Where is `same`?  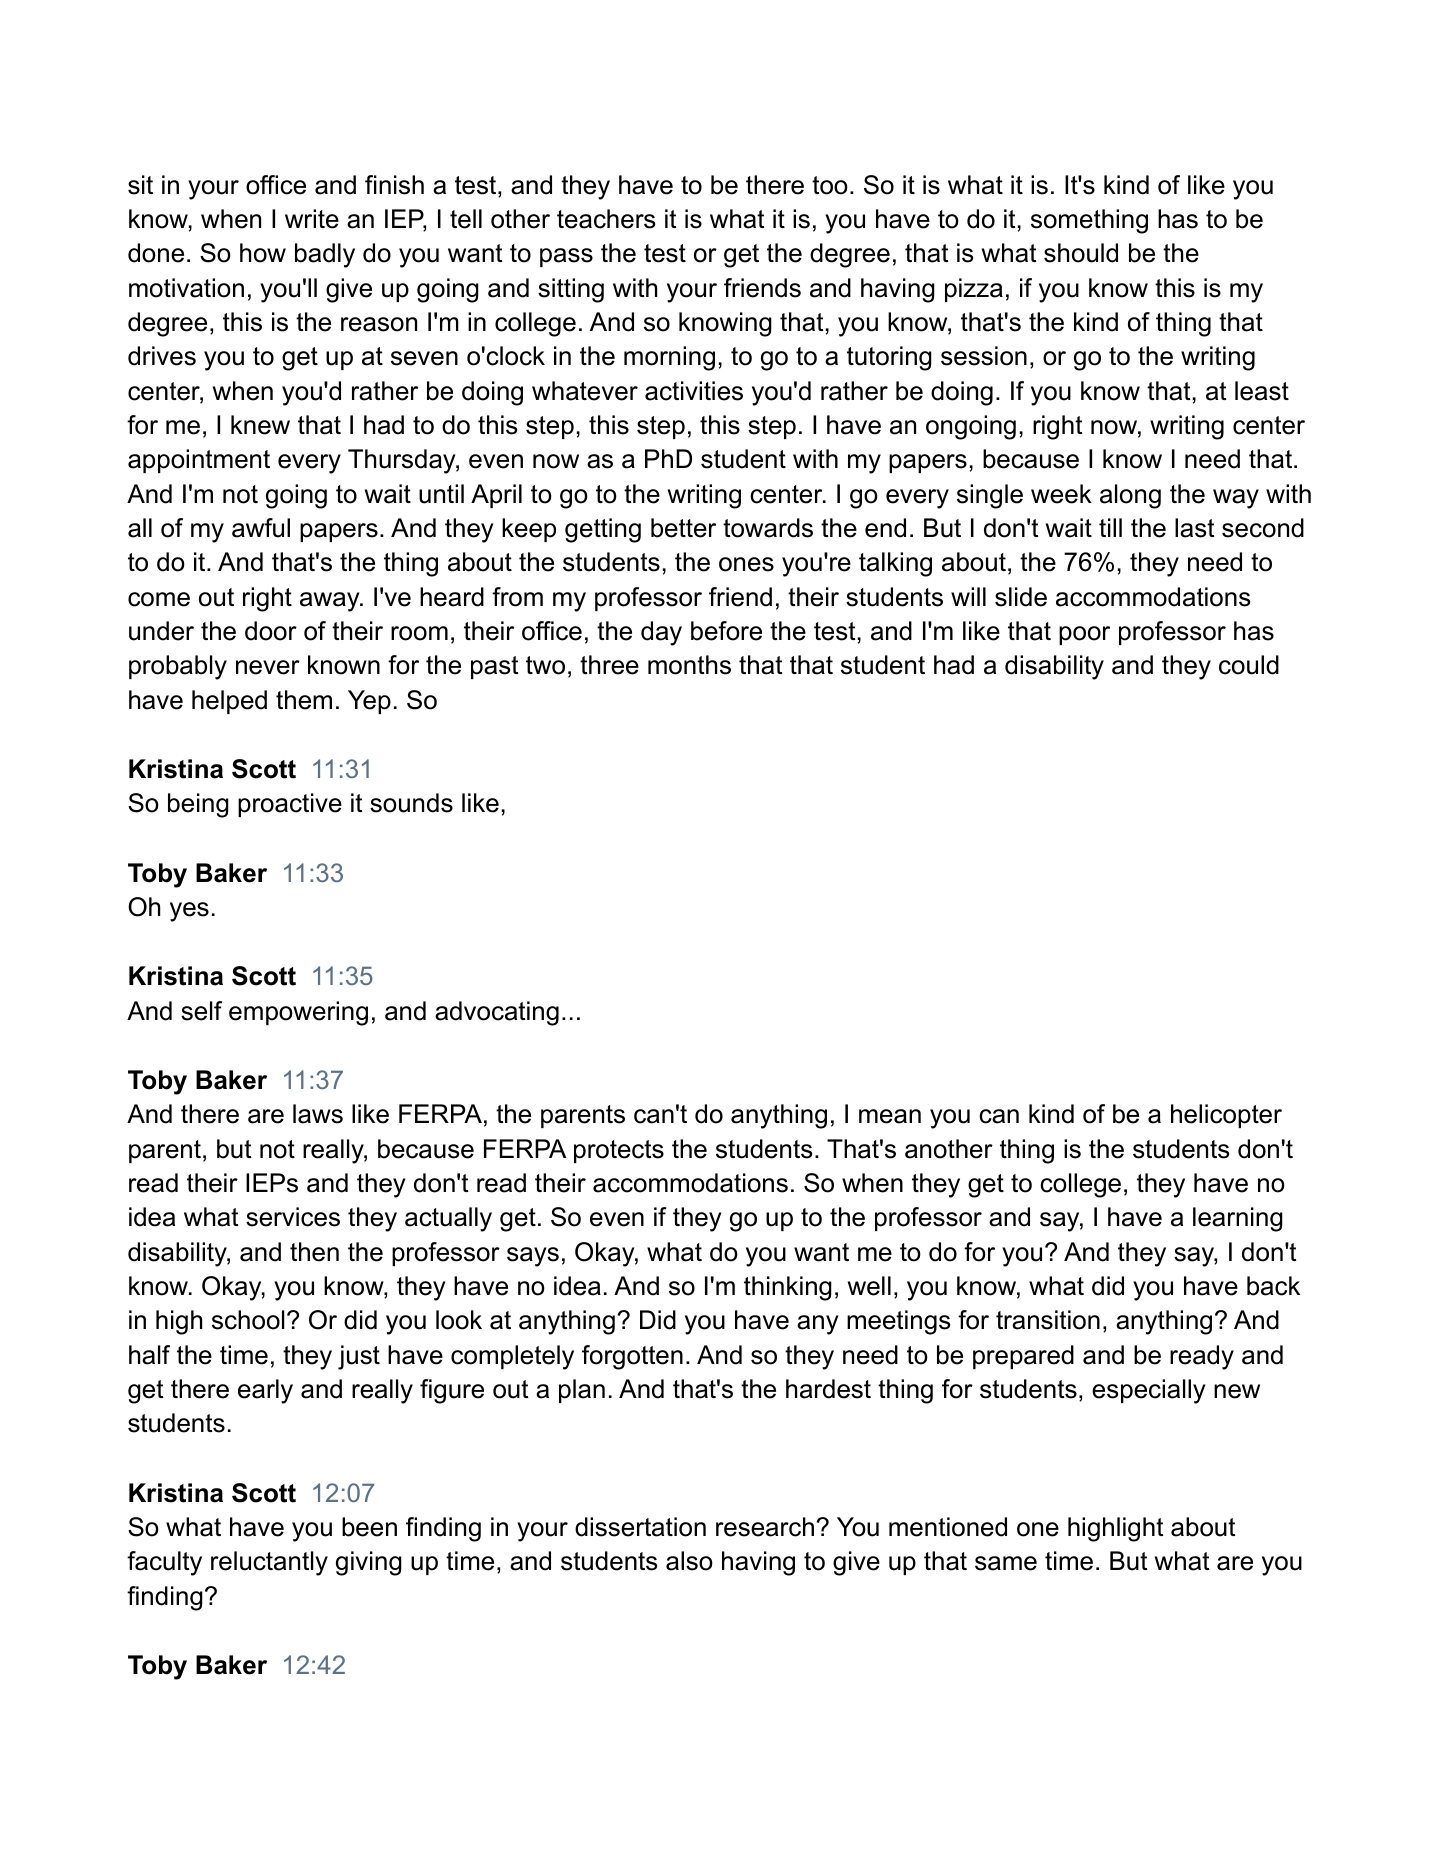 same is located at coordinates (1006, 1563).
